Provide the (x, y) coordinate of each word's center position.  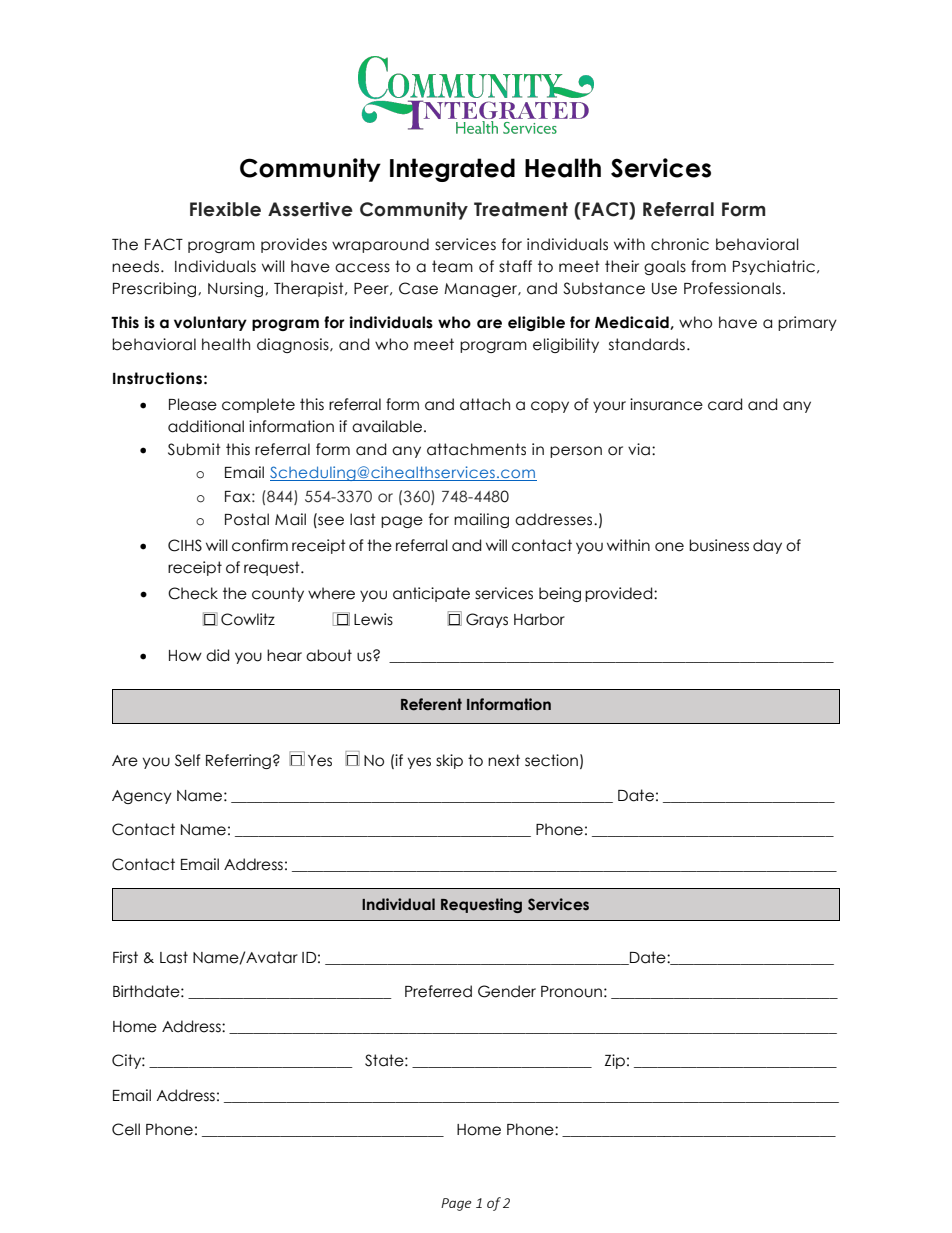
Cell (126, 1129)
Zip (615, 1061)
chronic (680, 244)
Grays (487, 620)
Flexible (225, 209)
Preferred (438, 991)
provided (620, 594)
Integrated (452, 170)
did (217, 655)
